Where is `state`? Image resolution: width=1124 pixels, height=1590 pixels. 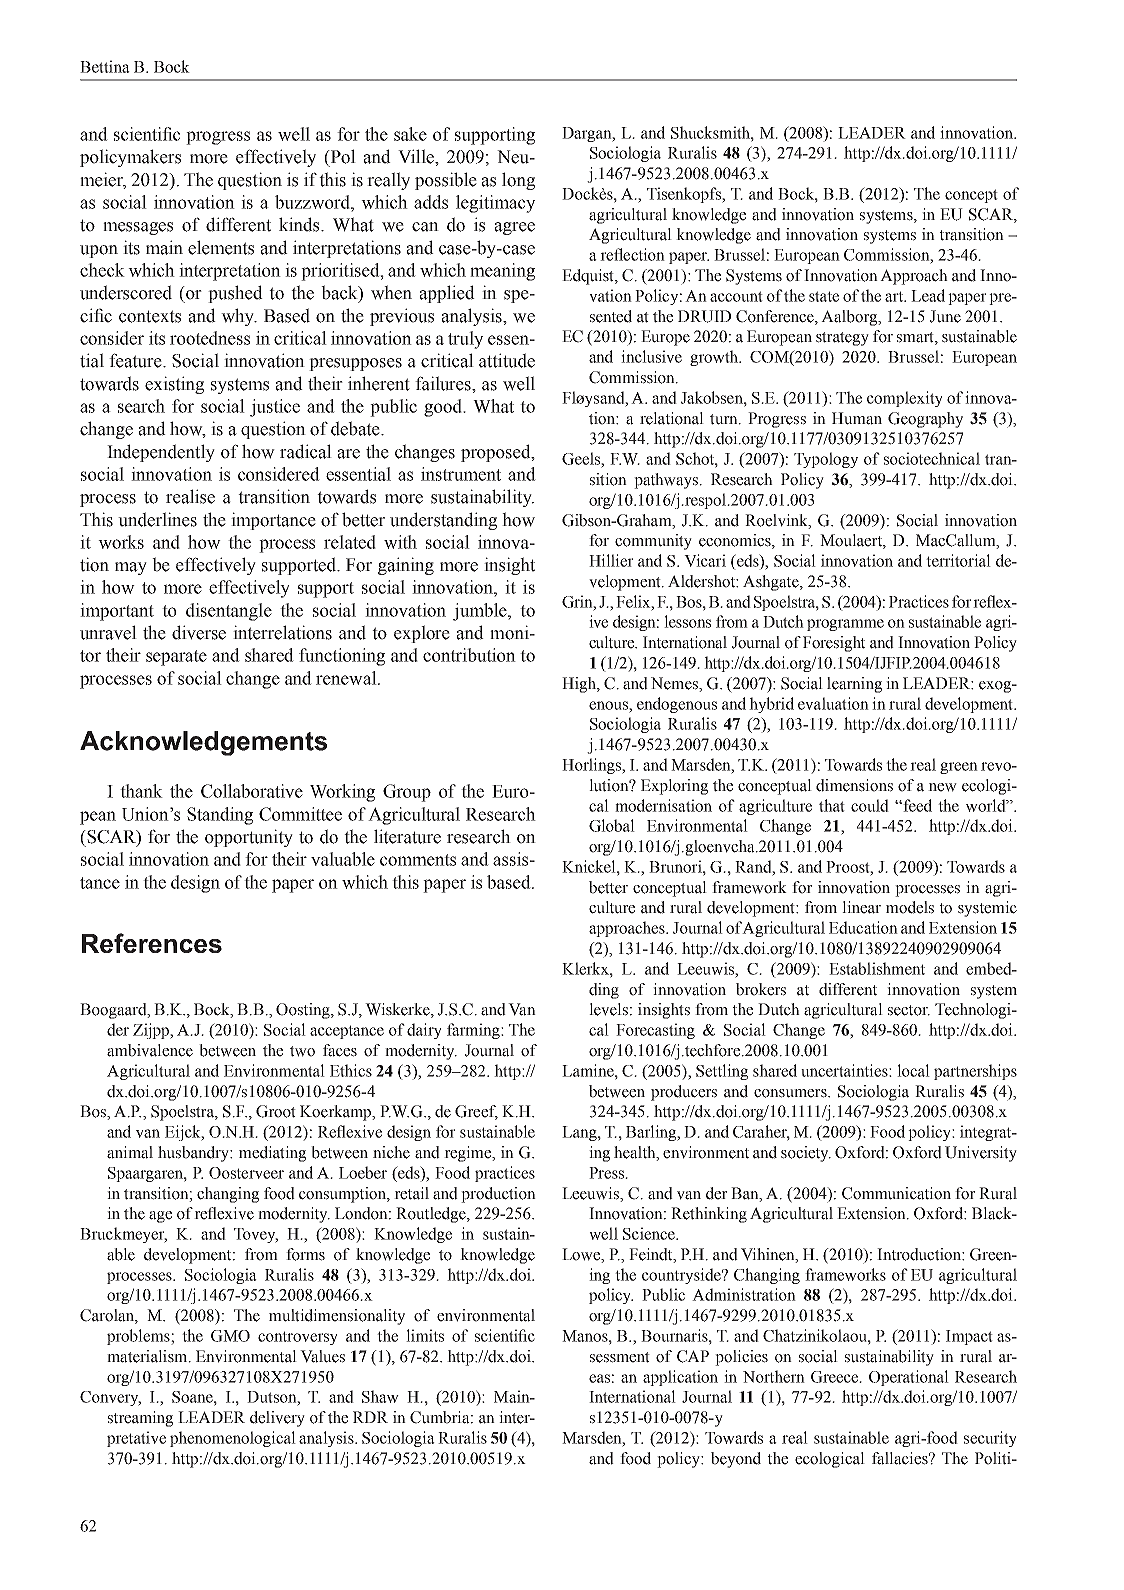
state is located at coordinates (824, 296).
